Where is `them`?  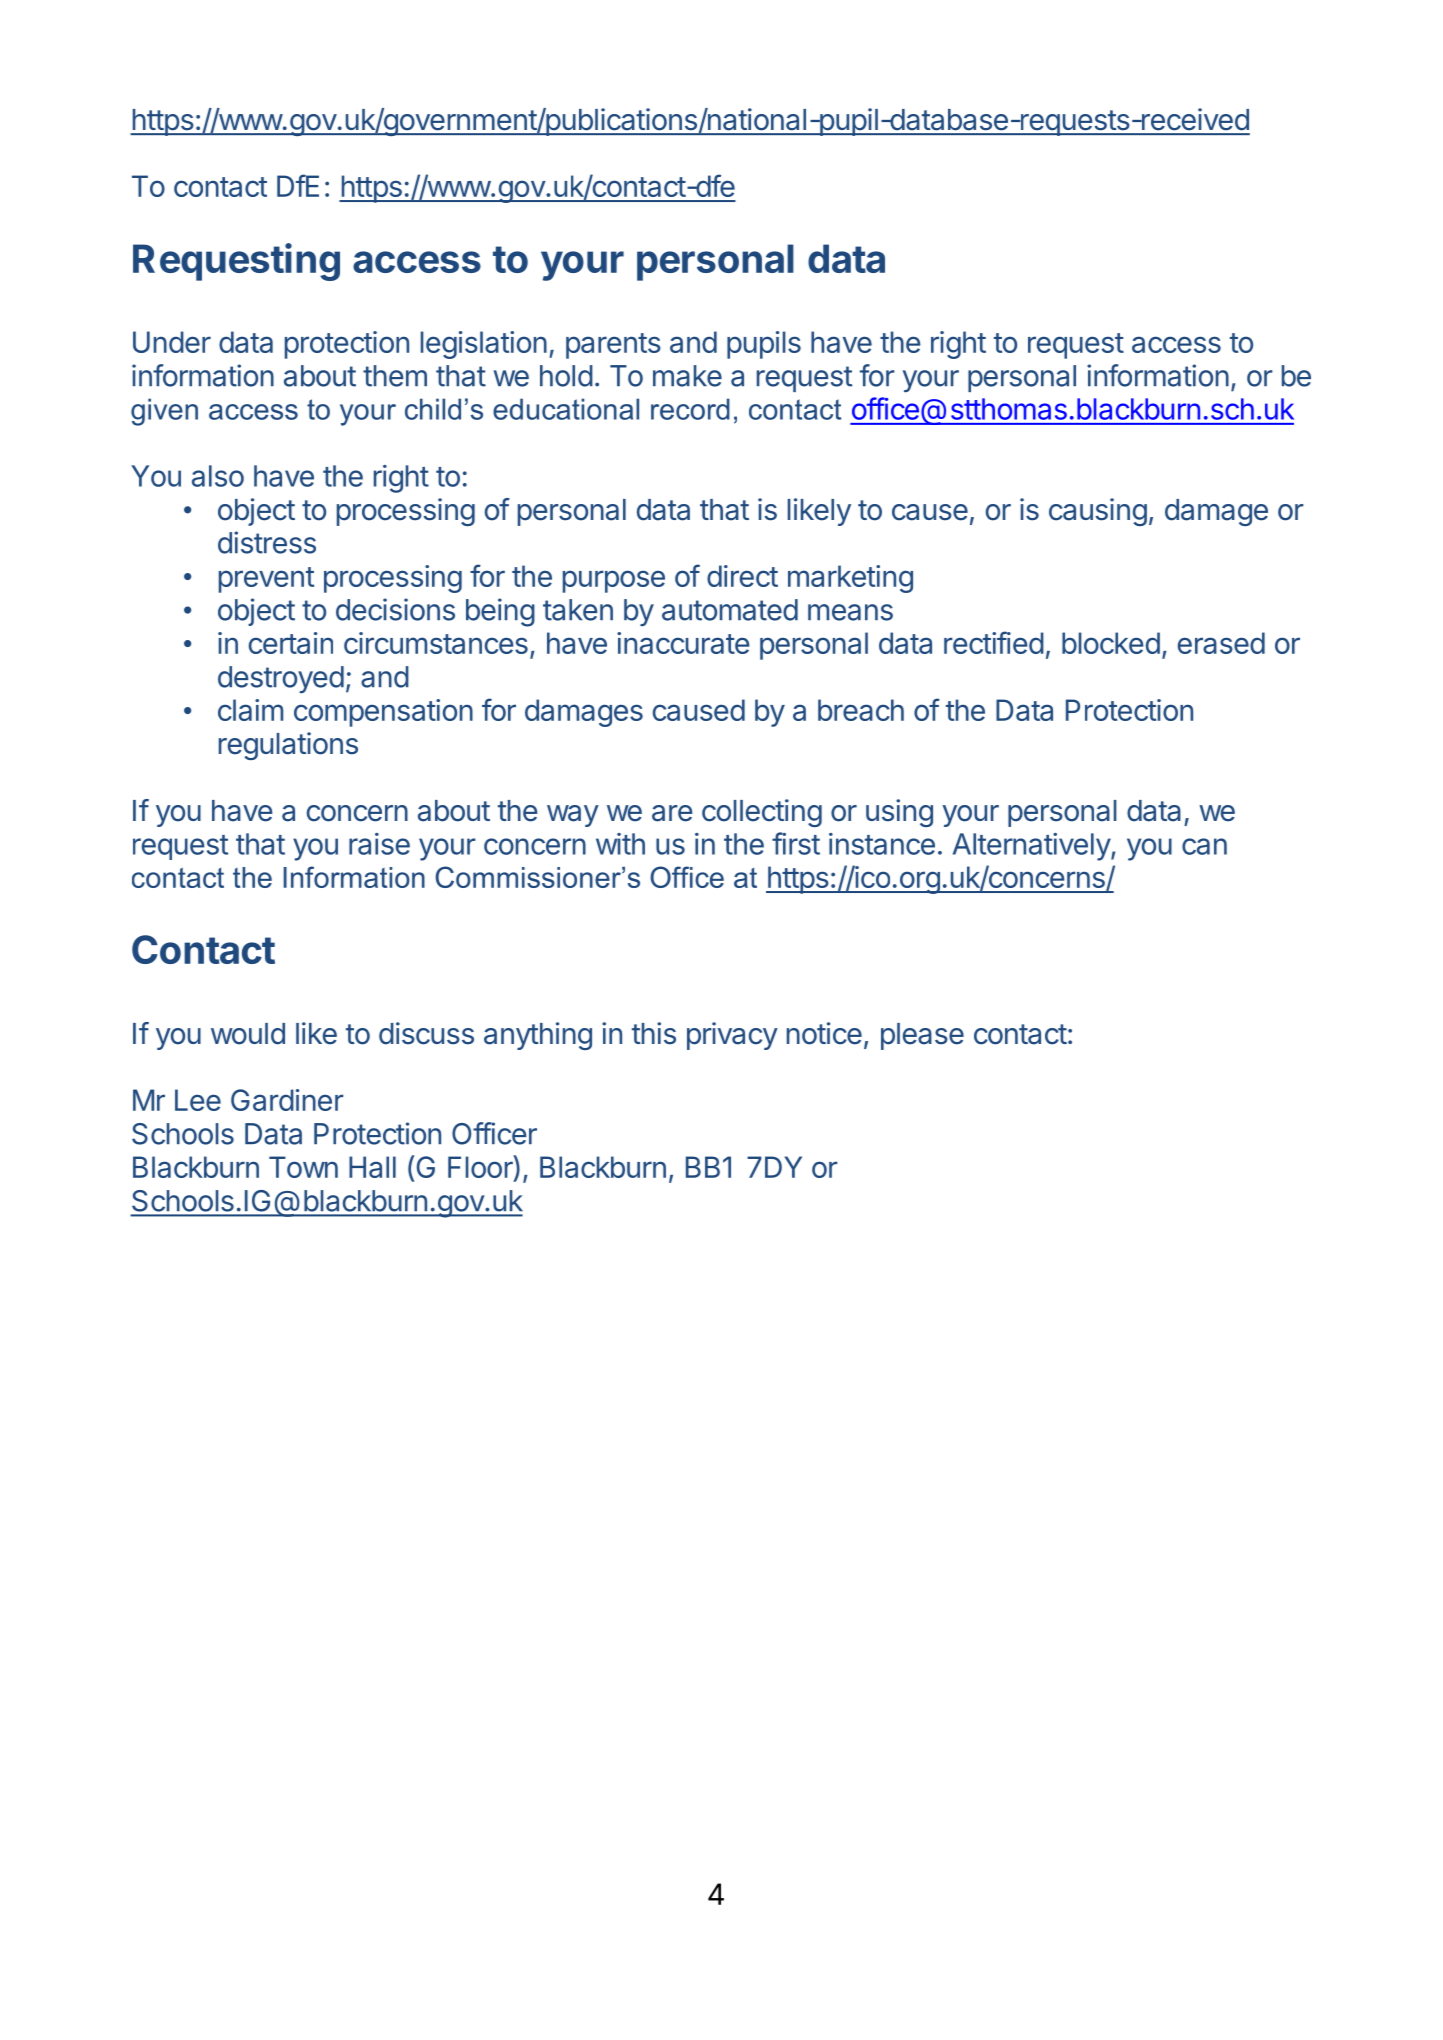 them is located at coordinates (395, 376).
